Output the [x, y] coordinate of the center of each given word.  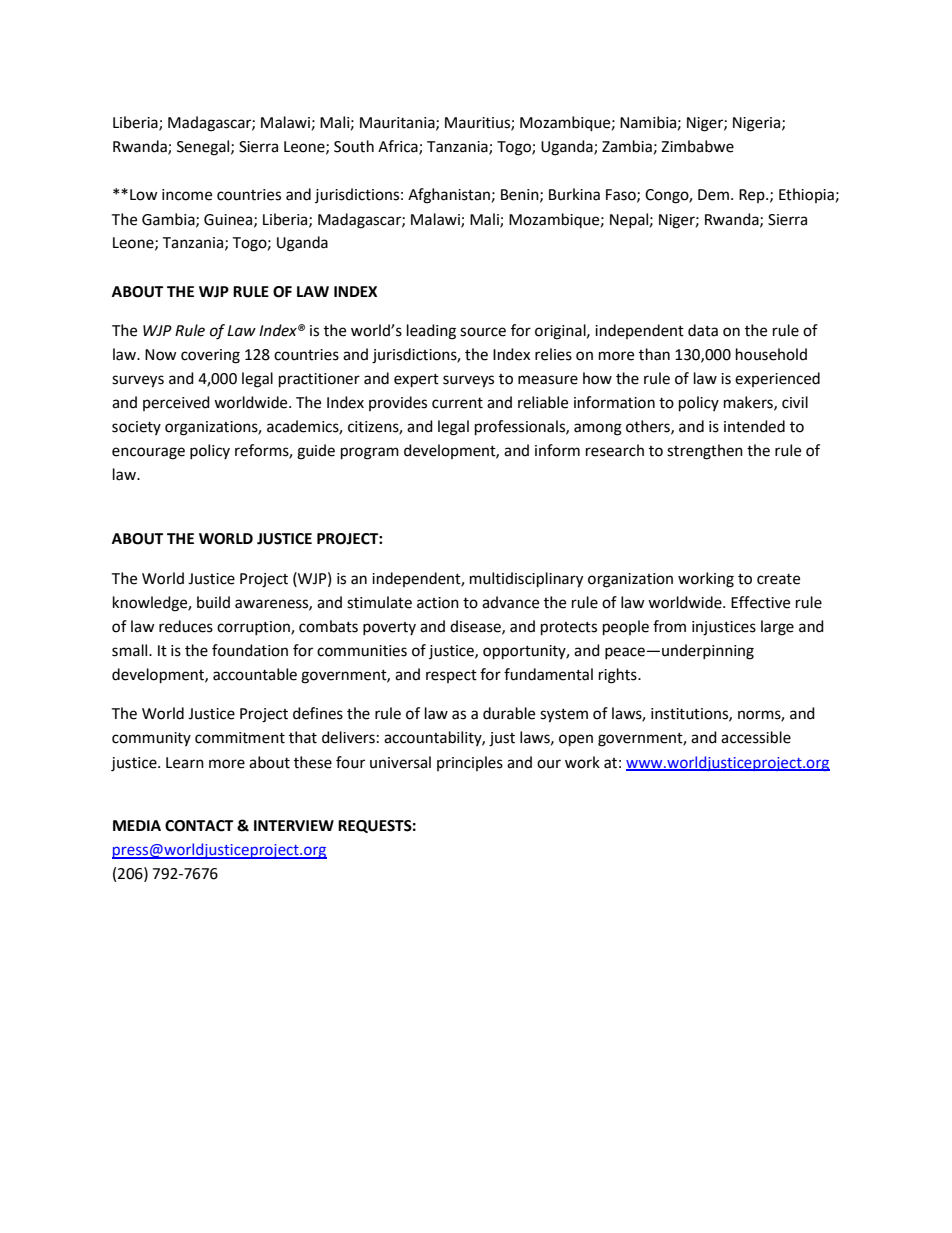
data [703, 330]
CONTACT [199, 826]
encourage [148, 453]
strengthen [705, 452]
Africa [399, 147]
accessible [756, 737]
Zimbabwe [697, 146]
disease [476, 627]
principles [470, 763]
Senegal [204, 148]
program [370, 453]
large [777, 628]
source [483, 332]
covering [210, 356]
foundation [250, 650]
